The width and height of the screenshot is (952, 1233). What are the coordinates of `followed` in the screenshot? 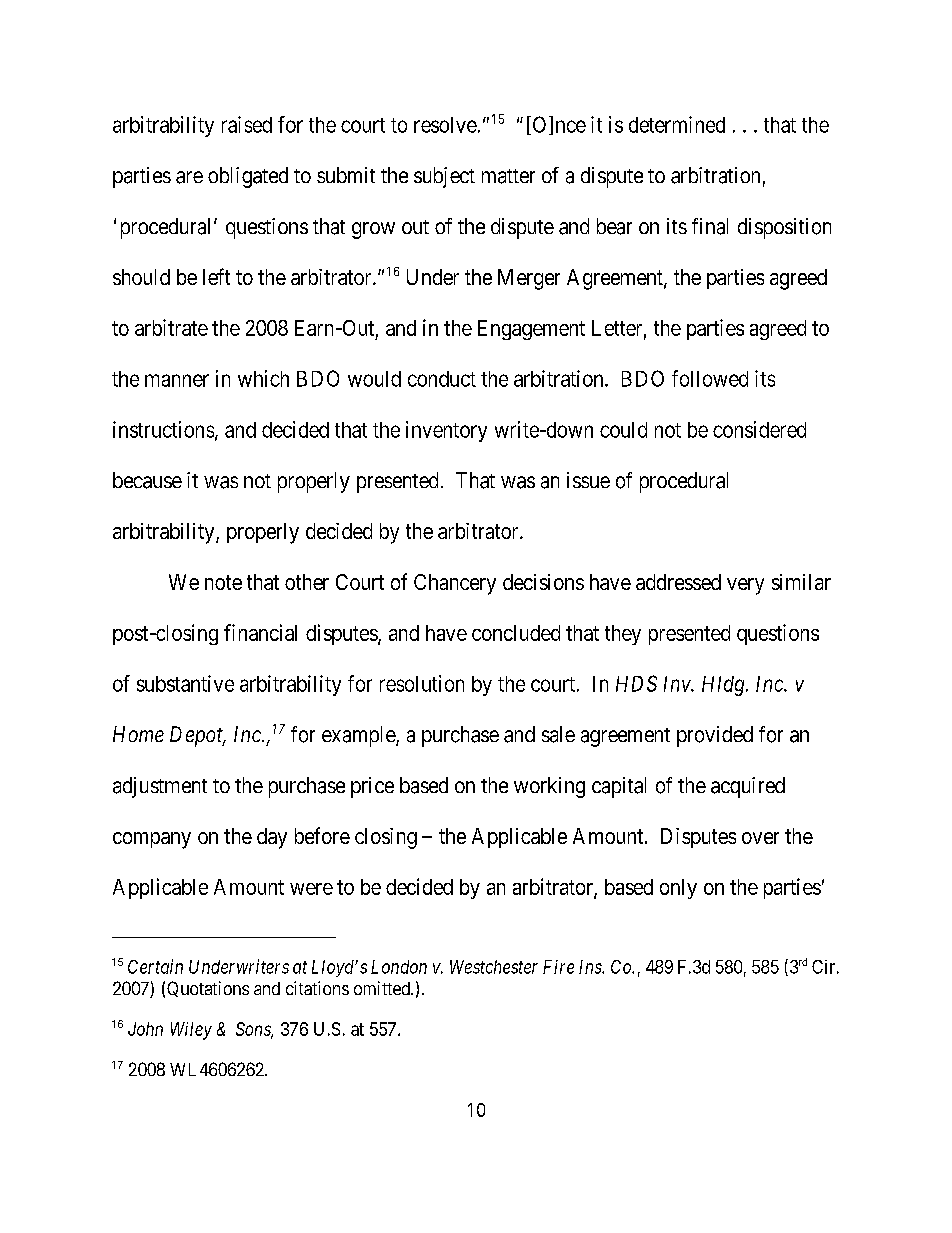 It's located at (710, 378).
